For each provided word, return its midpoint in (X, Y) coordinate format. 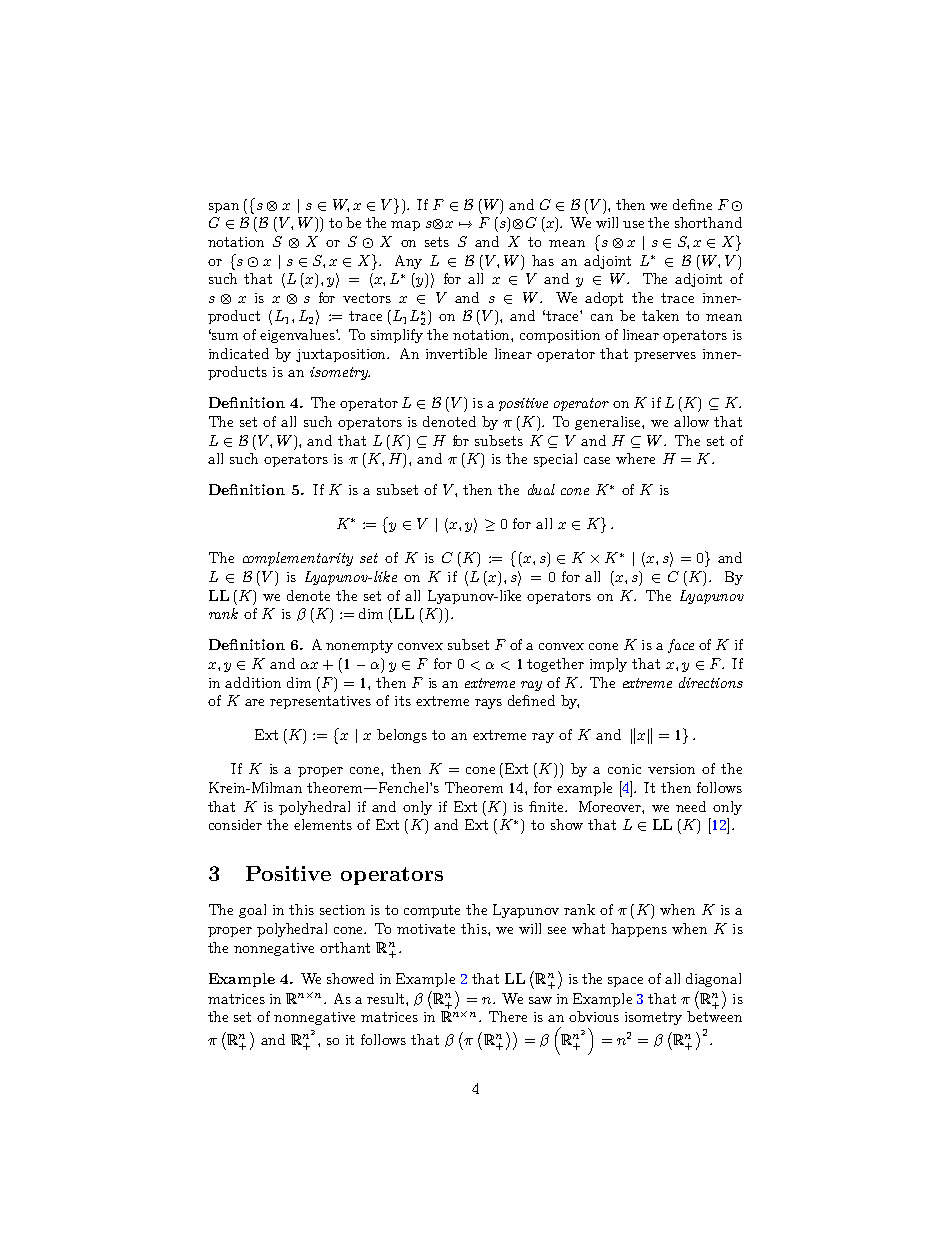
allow (691, 421)
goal (252, 911)
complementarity (298, 559)
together (555, 665)
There (508, 1016)
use (633, 224)
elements (323, 824)
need (691, 806)
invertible (456, 353)
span (224, 208)
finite (548, 806)
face (681, 646)
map (405, 226)
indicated (239, 353)
